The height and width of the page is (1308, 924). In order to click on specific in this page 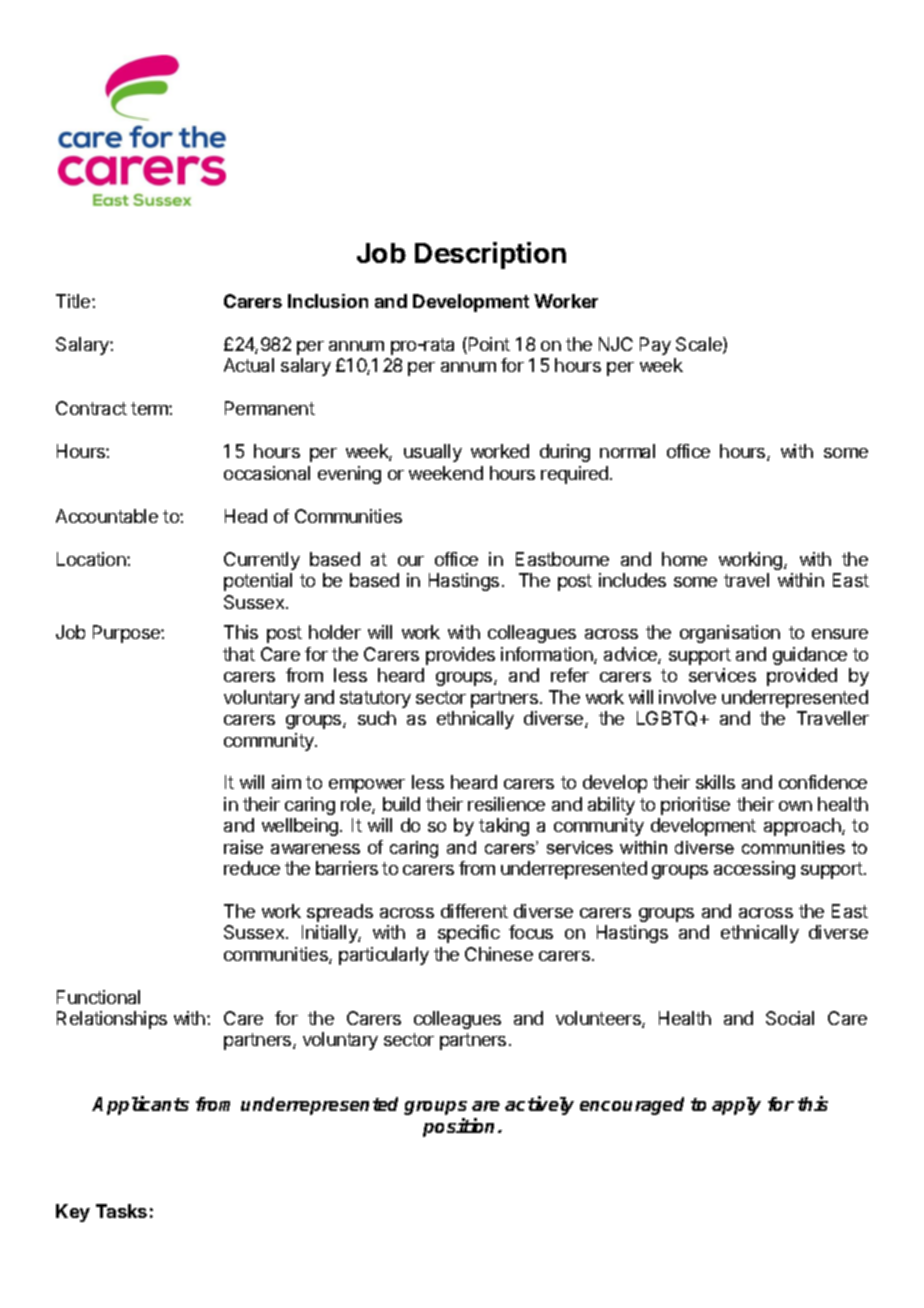, I will do `click(469, 934)`.
